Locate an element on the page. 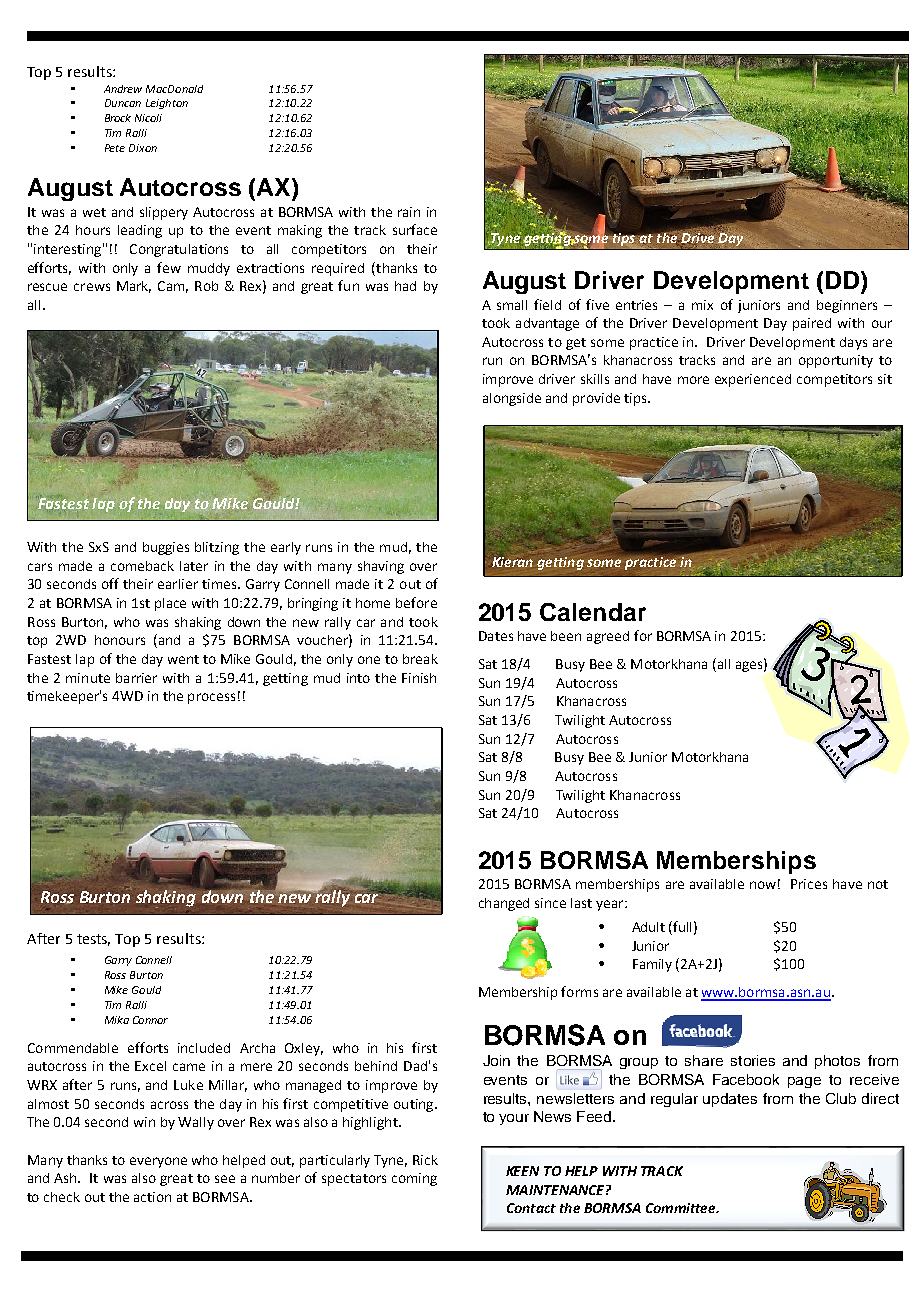 The height and width of the image is (1308, 924). honours is located at coordinates (120, 640).
